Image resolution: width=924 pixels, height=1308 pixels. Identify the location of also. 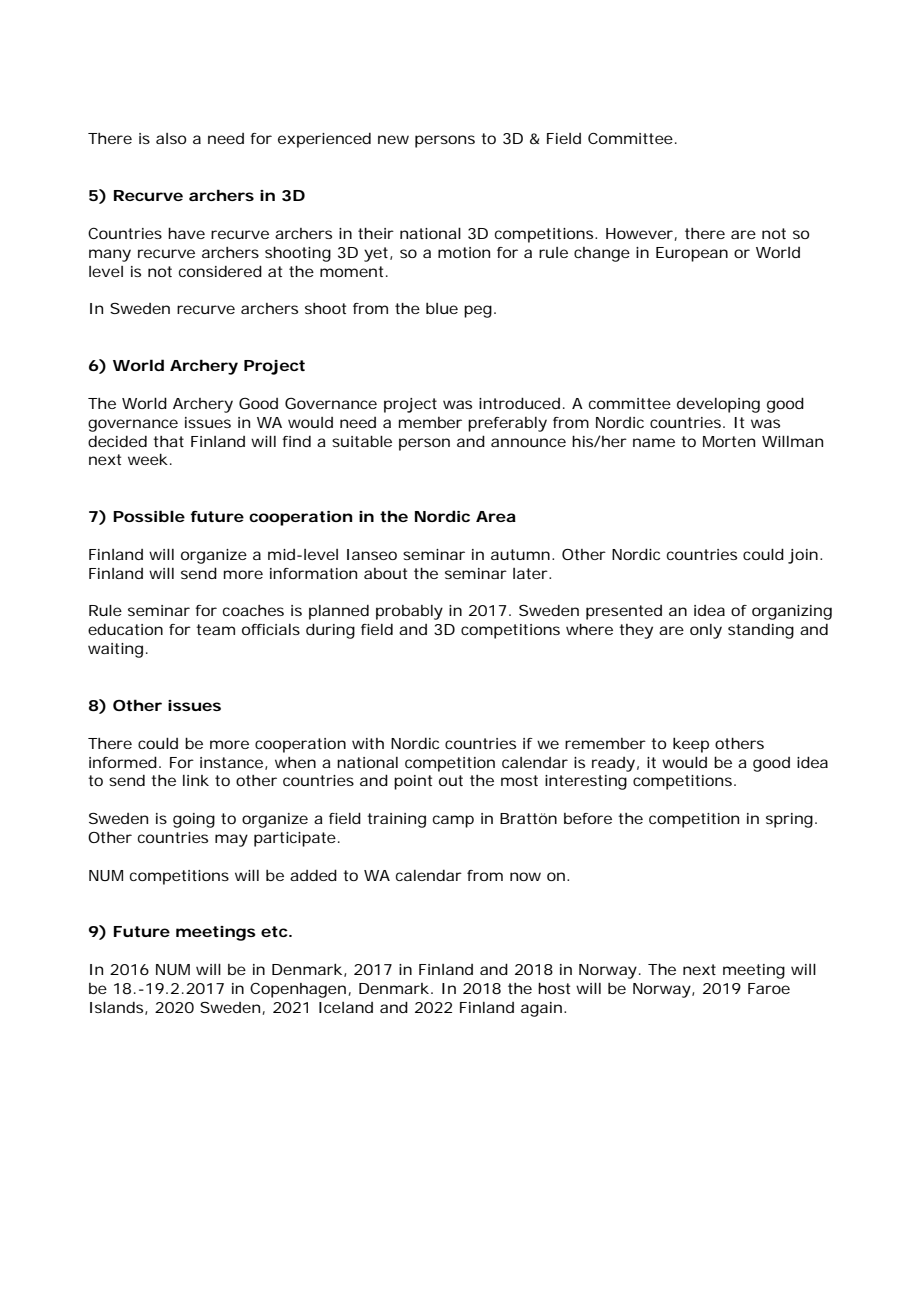
(171, 138).
